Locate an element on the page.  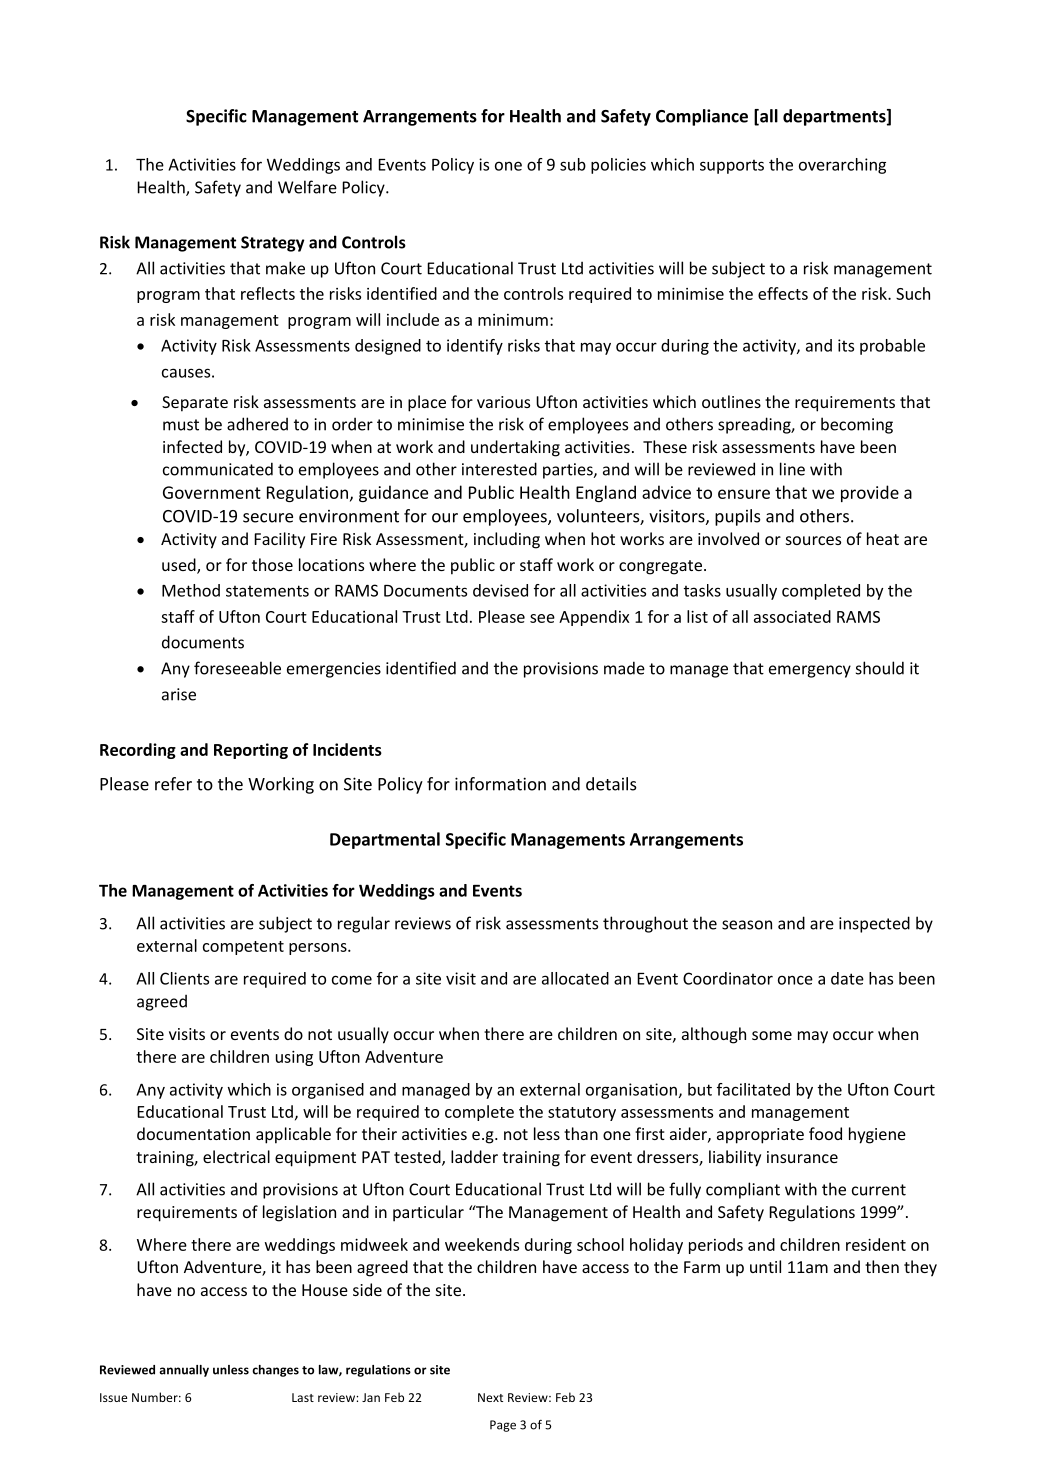
overarching is located at coordinates (842, 166).
